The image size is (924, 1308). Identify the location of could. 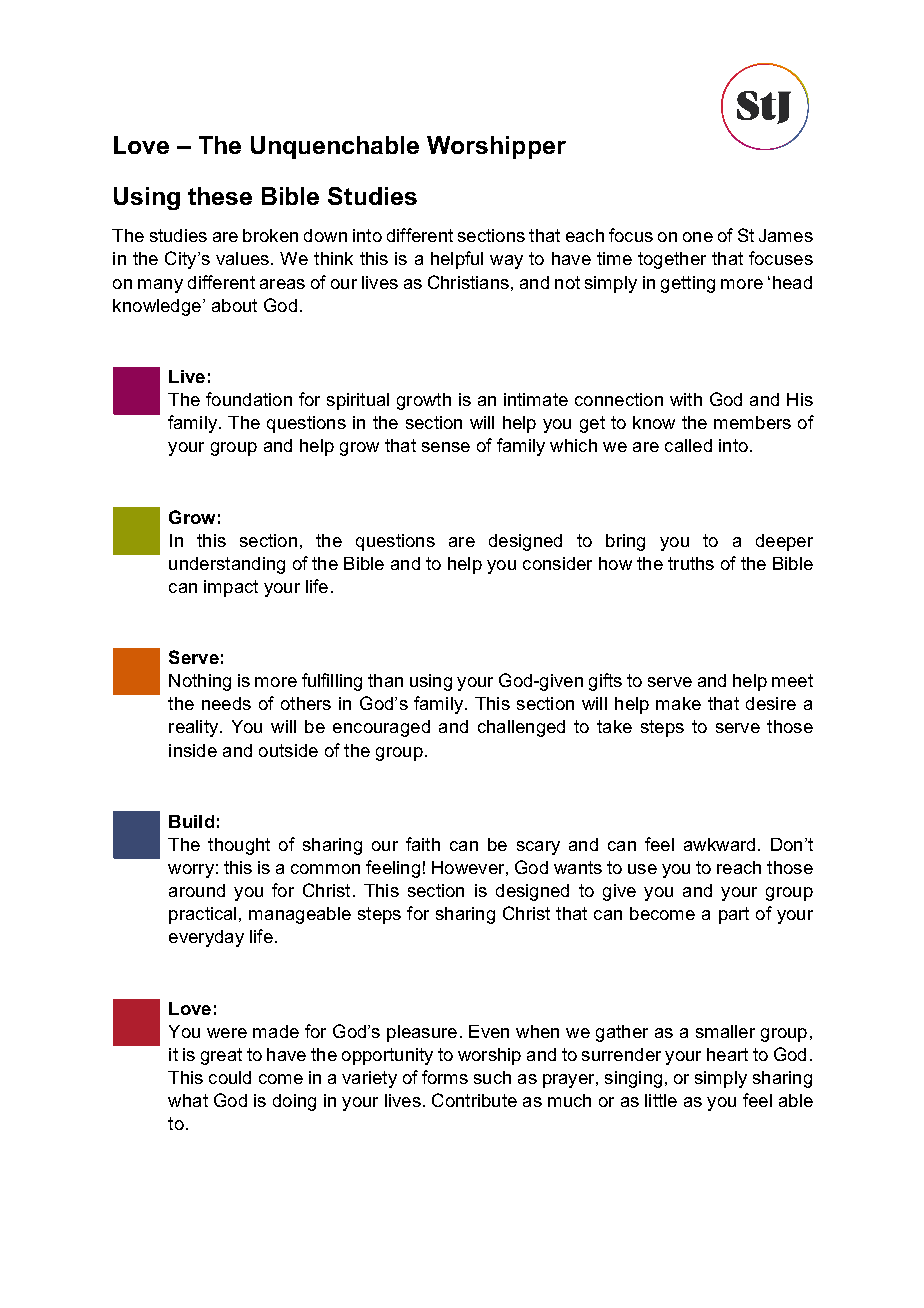
(230, 1077).
